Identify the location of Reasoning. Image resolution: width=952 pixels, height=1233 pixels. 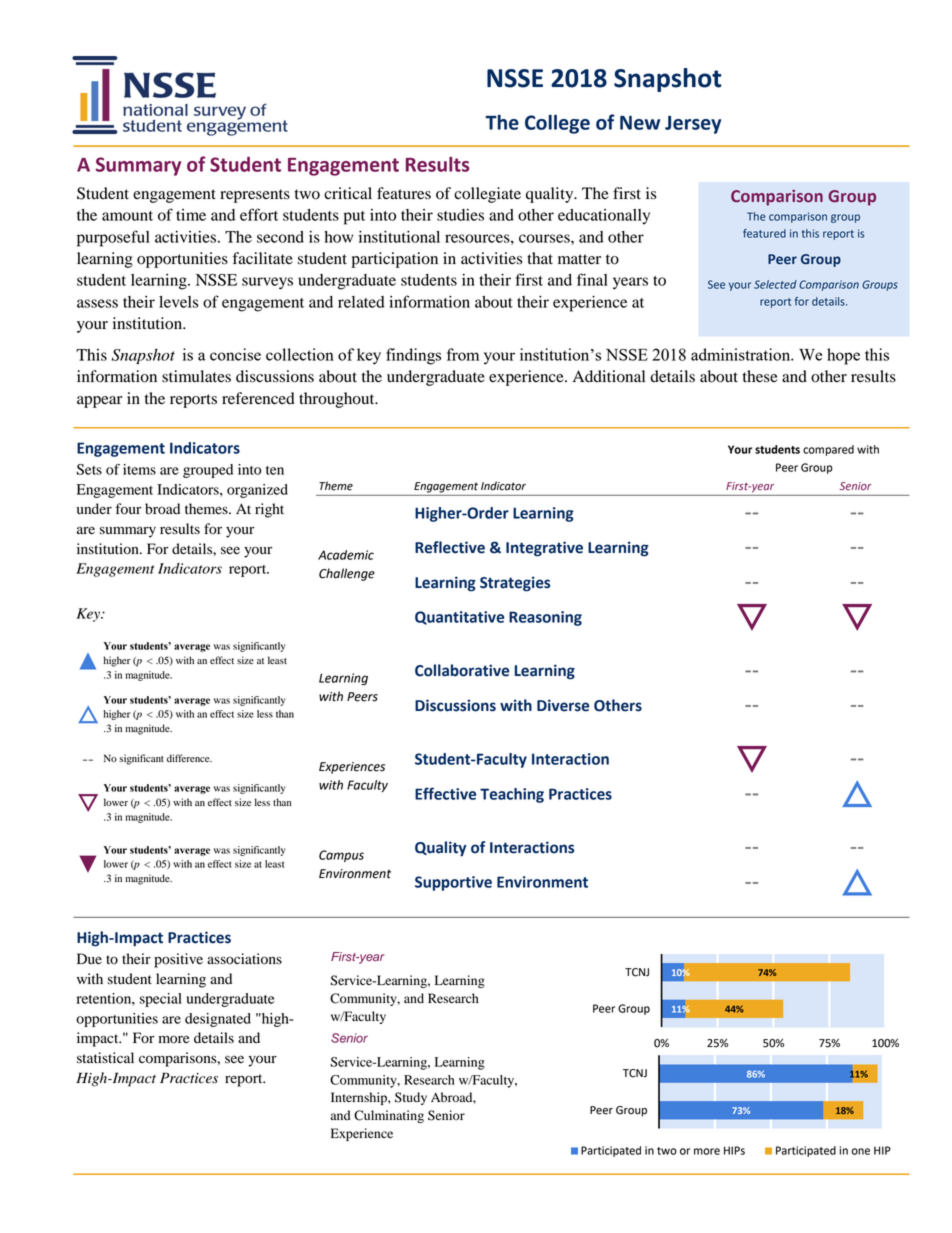
(545, 618).
